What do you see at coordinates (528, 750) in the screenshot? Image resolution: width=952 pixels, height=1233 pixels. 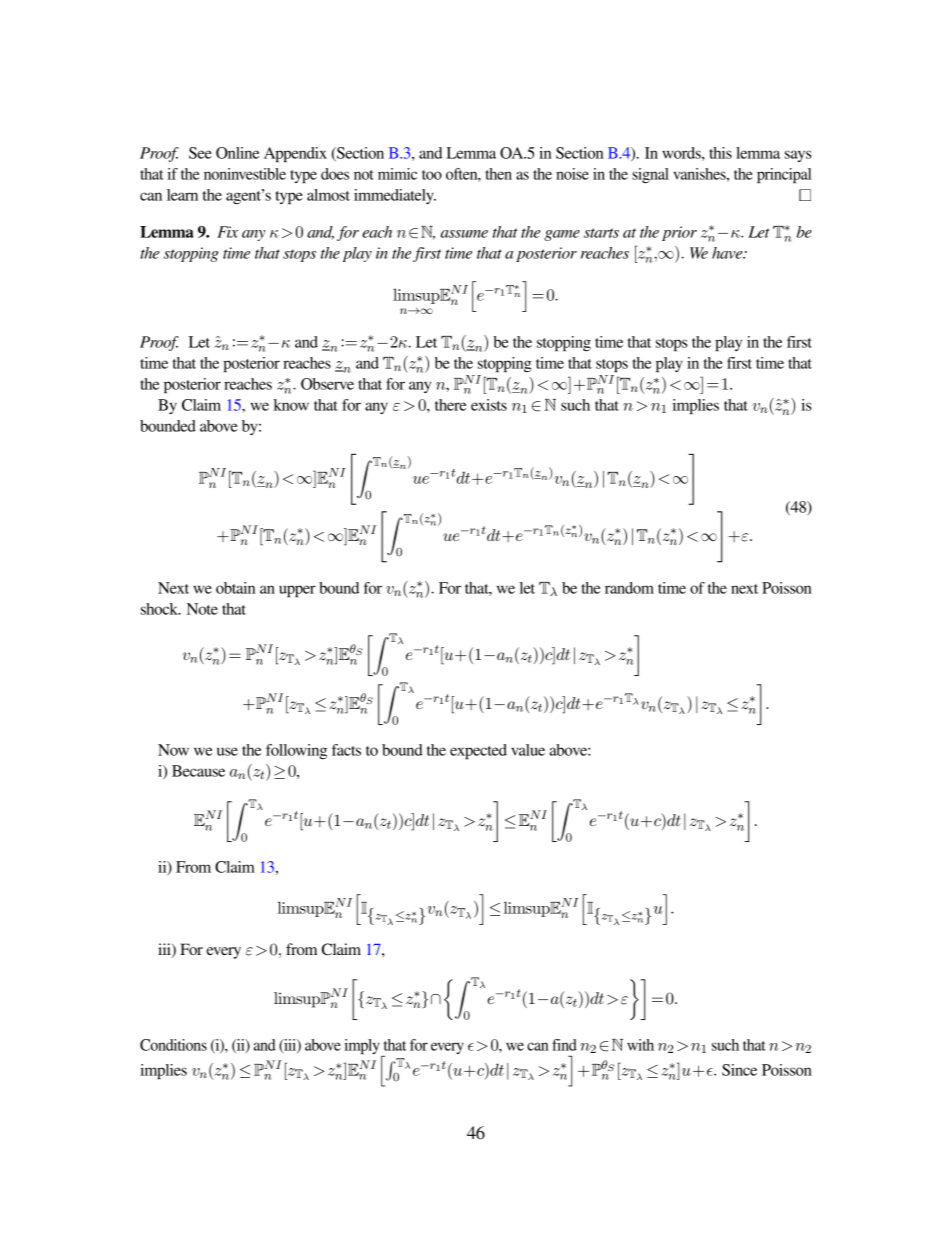 I see `value` at bounding box center [528, 750].
